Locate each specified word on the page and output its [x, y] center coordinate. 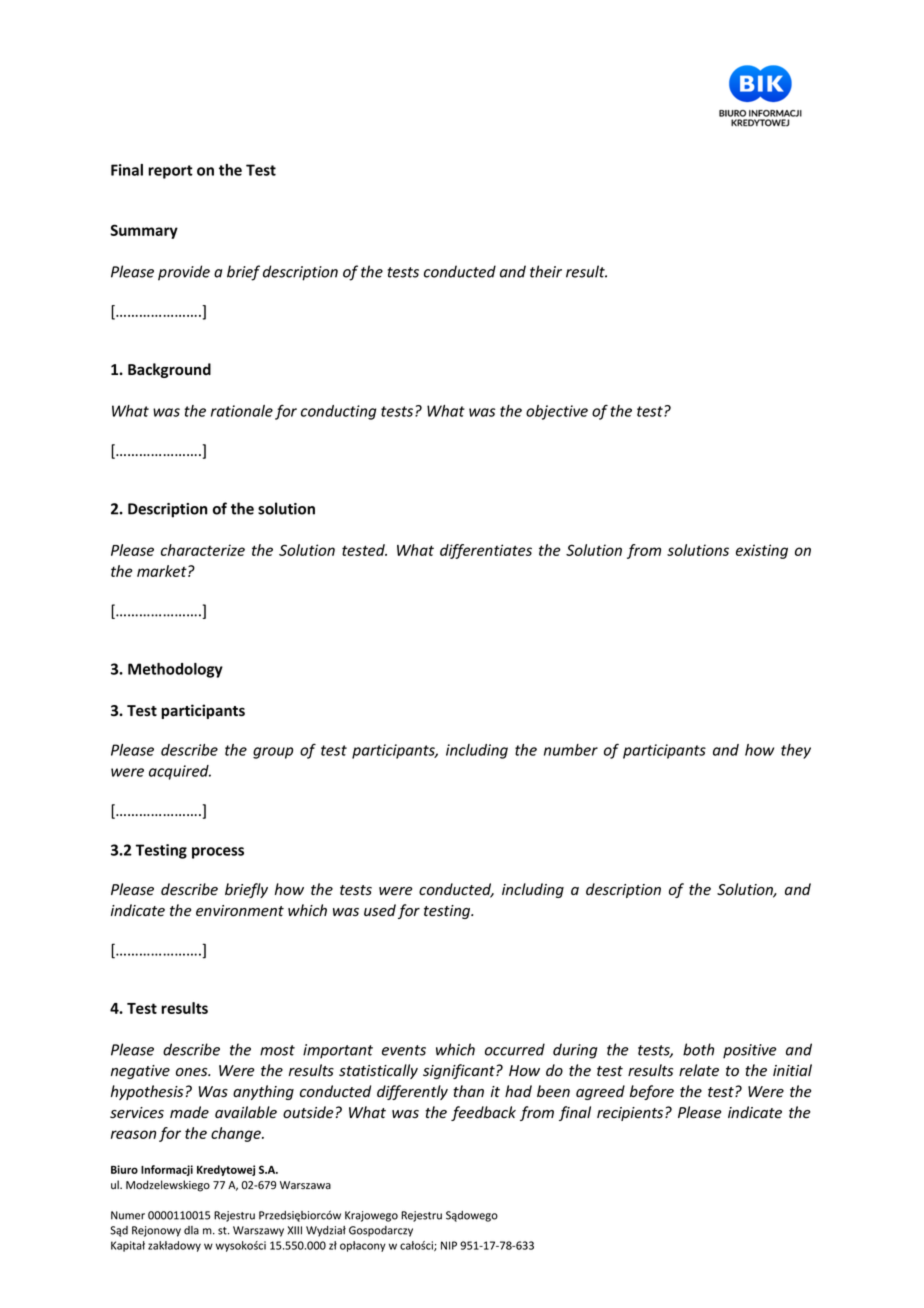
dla [191, 1230]
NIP [449, 1245]
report [170, 172]
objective [557, 412]
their [546, 271]
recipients [631, 1114]
